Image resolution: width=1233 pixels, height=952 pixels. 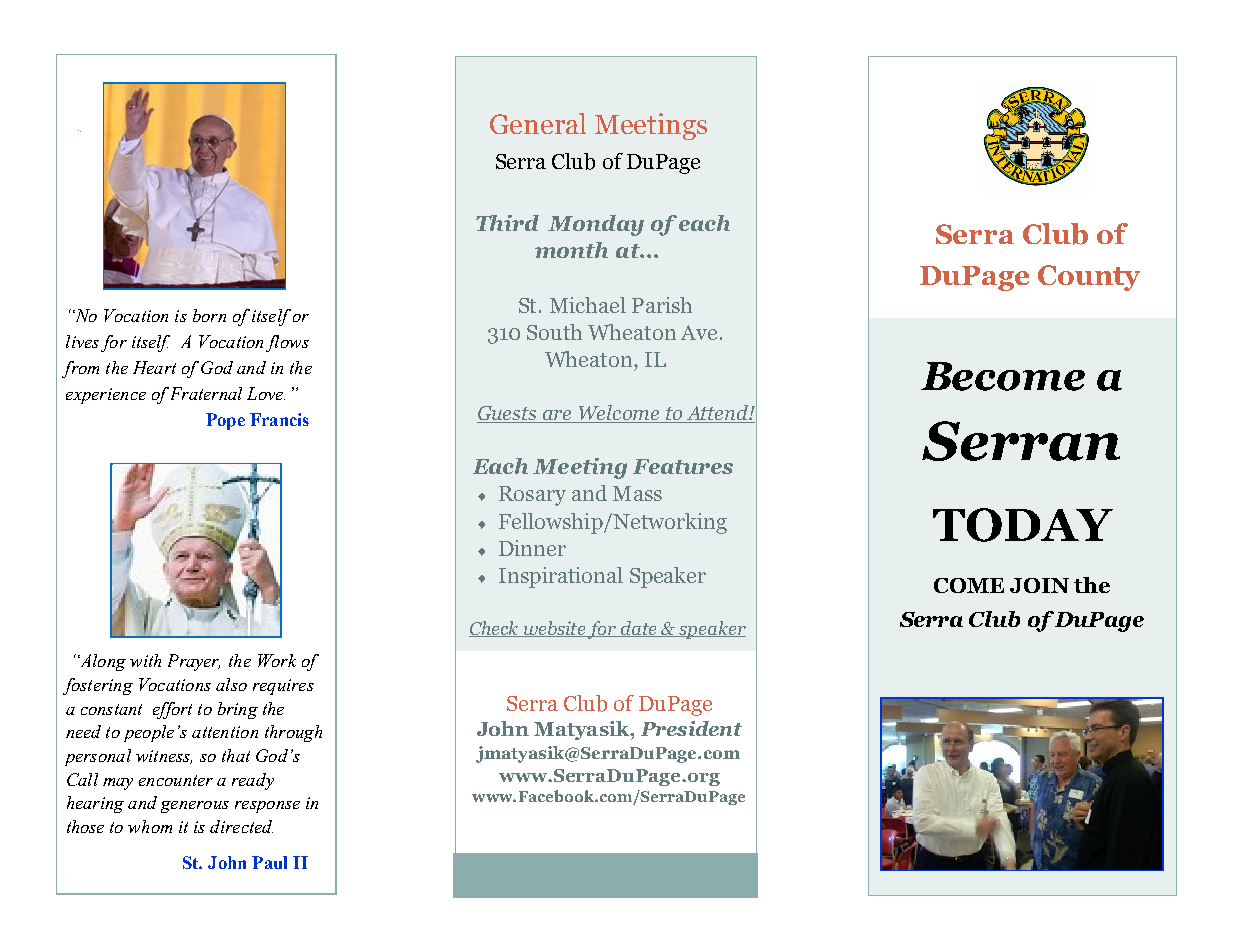 What do you see at coordinates (269, 862) in the screenshot?
I see `Paul` at bounding box center [269, 862].
